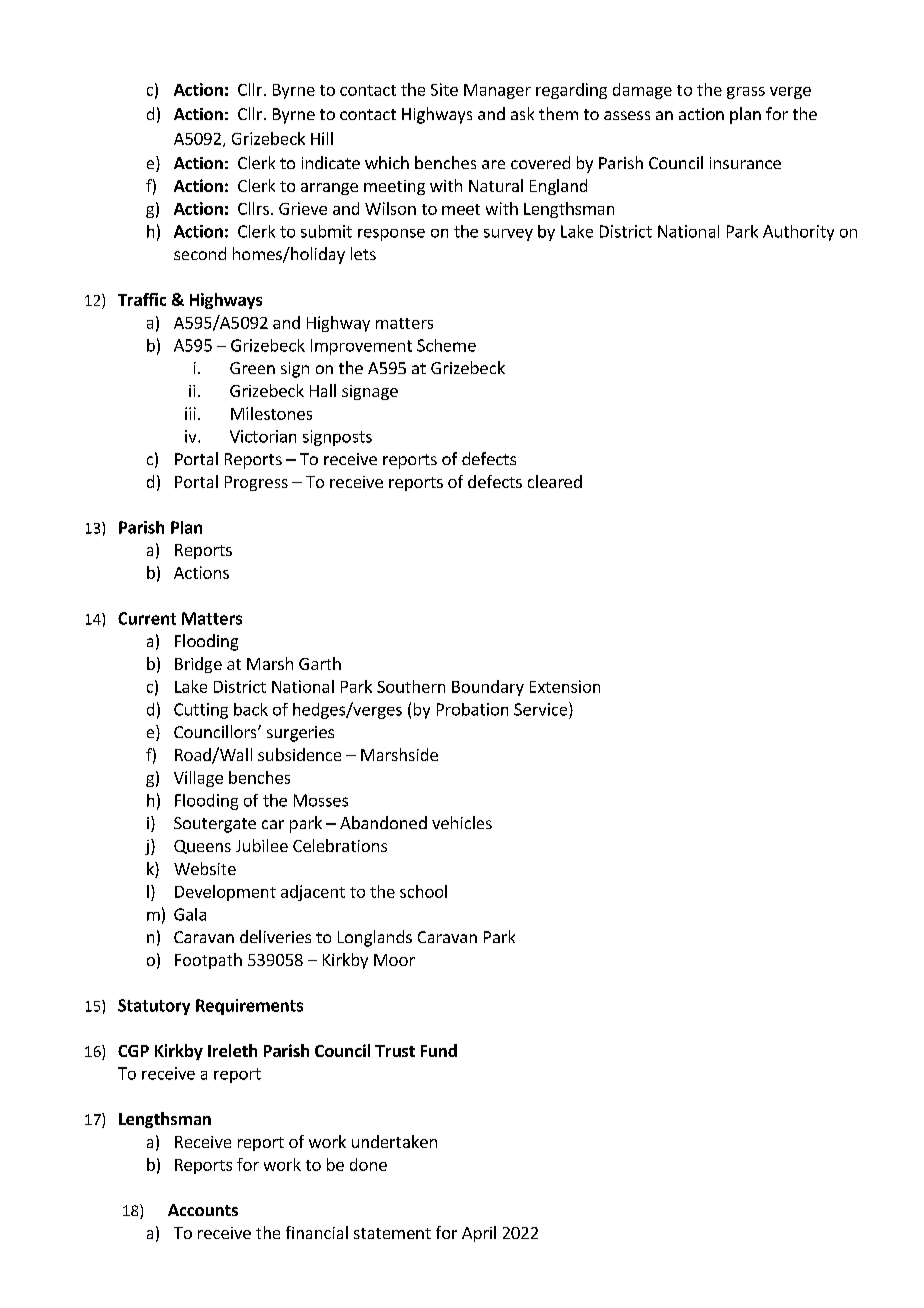  I want to click on Scheme, so click(446, 345).
